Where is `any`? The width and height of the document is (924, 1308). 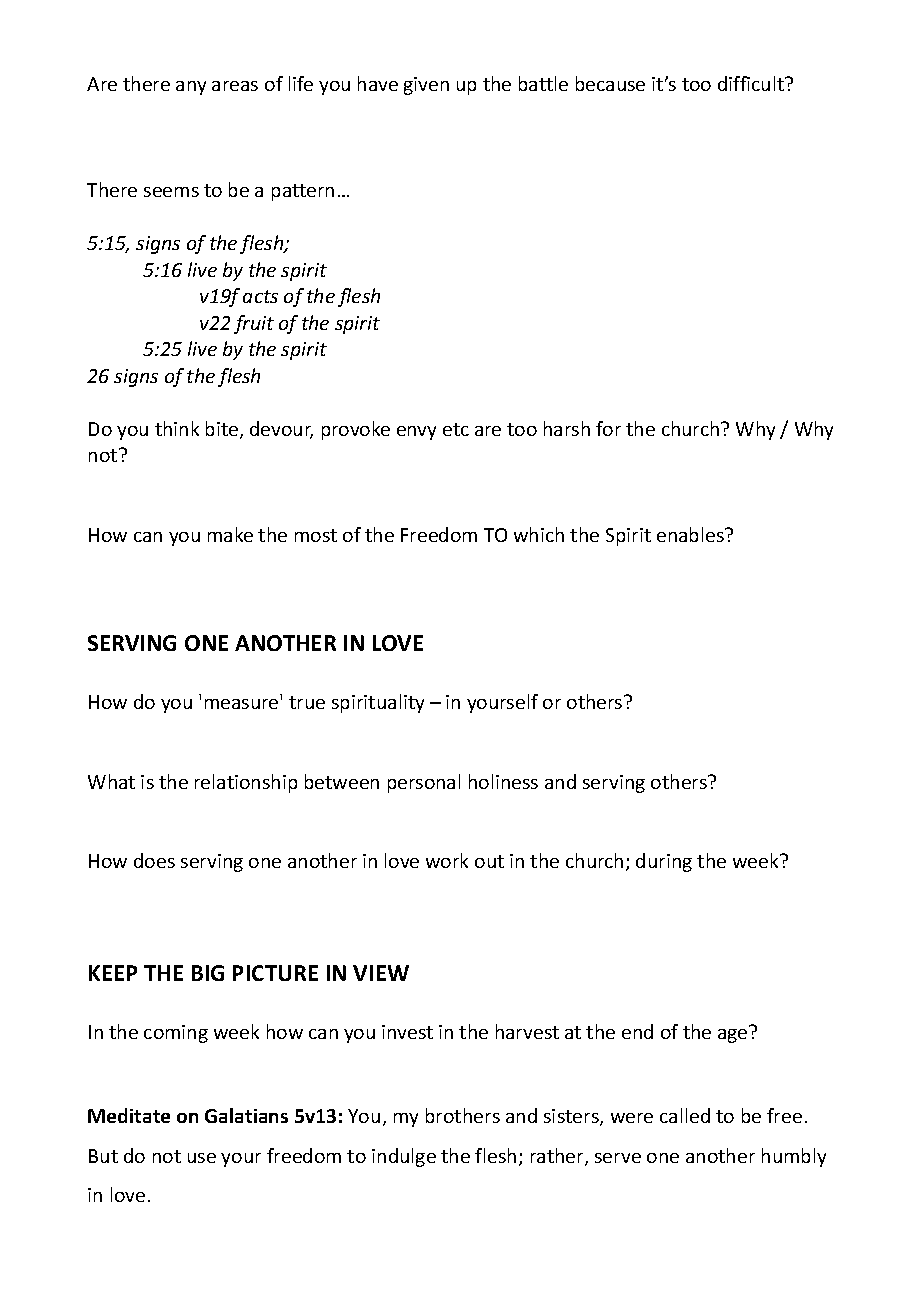 any is located at coordinates (191, 88).
